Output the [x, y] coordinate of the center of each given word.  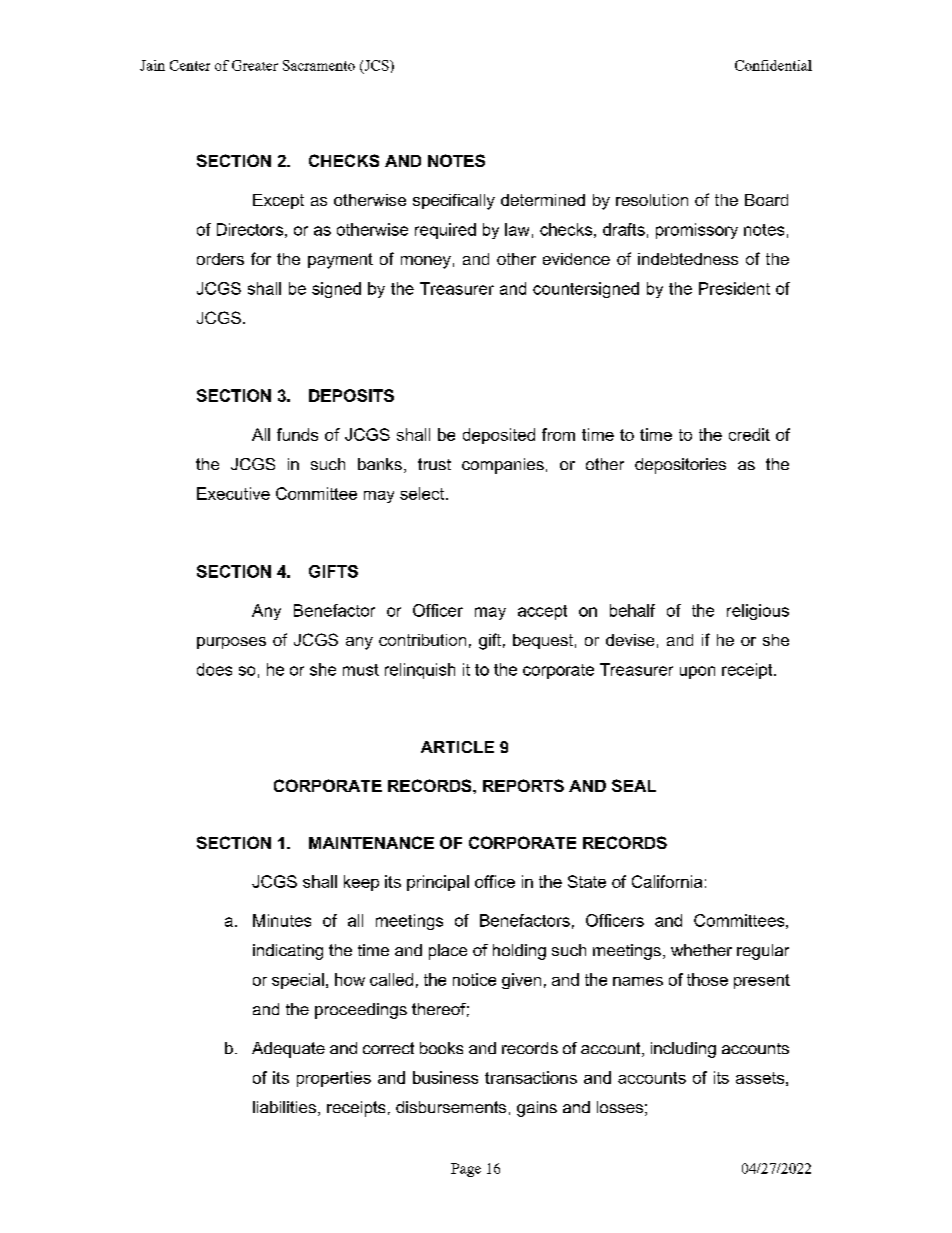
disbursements [451, 1107]
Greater [255, 65]
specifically [454, 202]
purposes [231, 643]
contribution [422, 640]
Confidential [773, 65]
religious [758, 612]
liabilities [284, 1107]
